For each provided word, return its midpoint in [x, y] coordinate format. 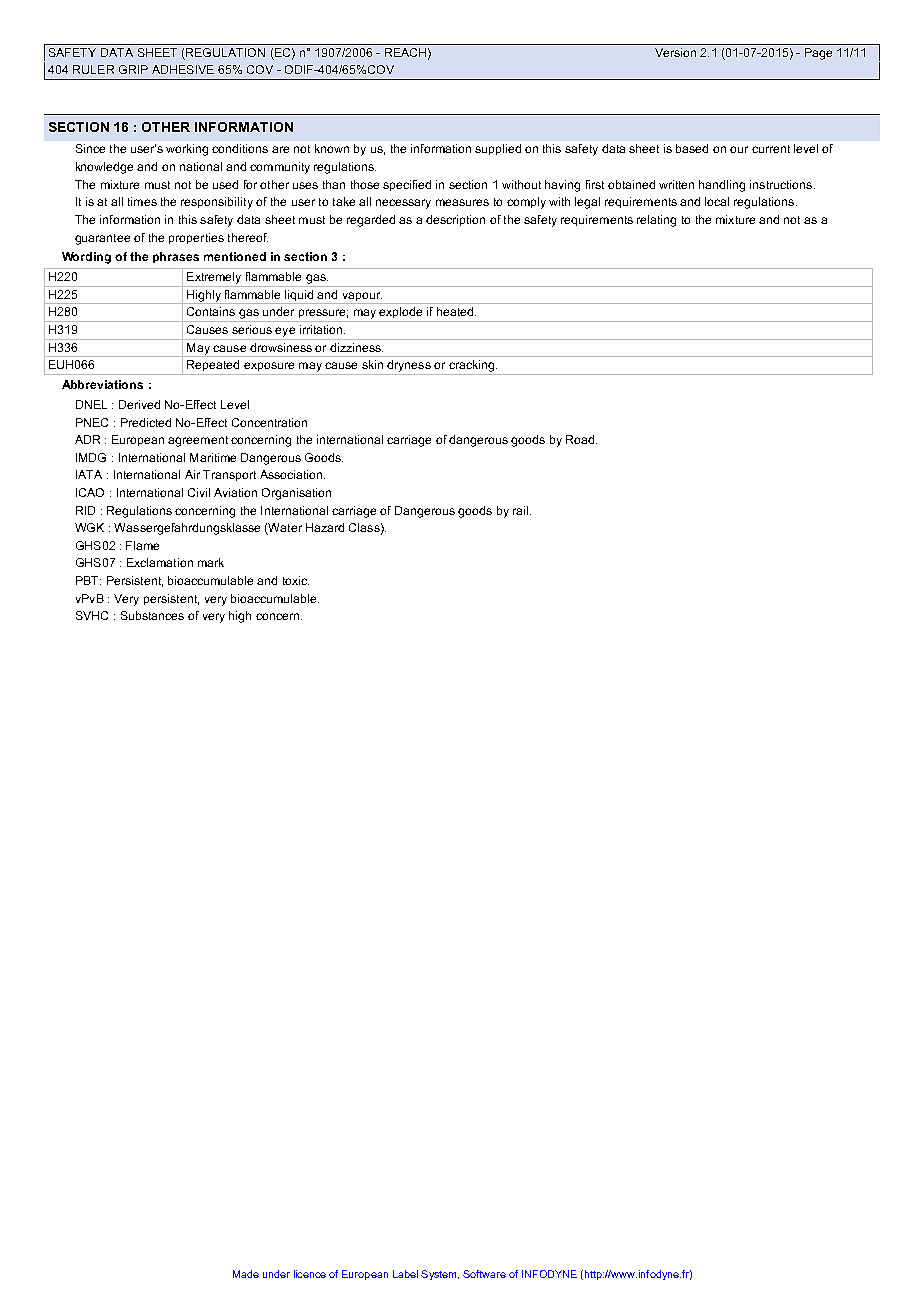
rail [522, 510]
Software [484, 1274]
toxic [296, 580]
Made [246, 1274]
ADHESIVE [183, 69]
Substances [152, 615]
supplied [498, 149]
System [440, 1275]
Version [675, 52]
